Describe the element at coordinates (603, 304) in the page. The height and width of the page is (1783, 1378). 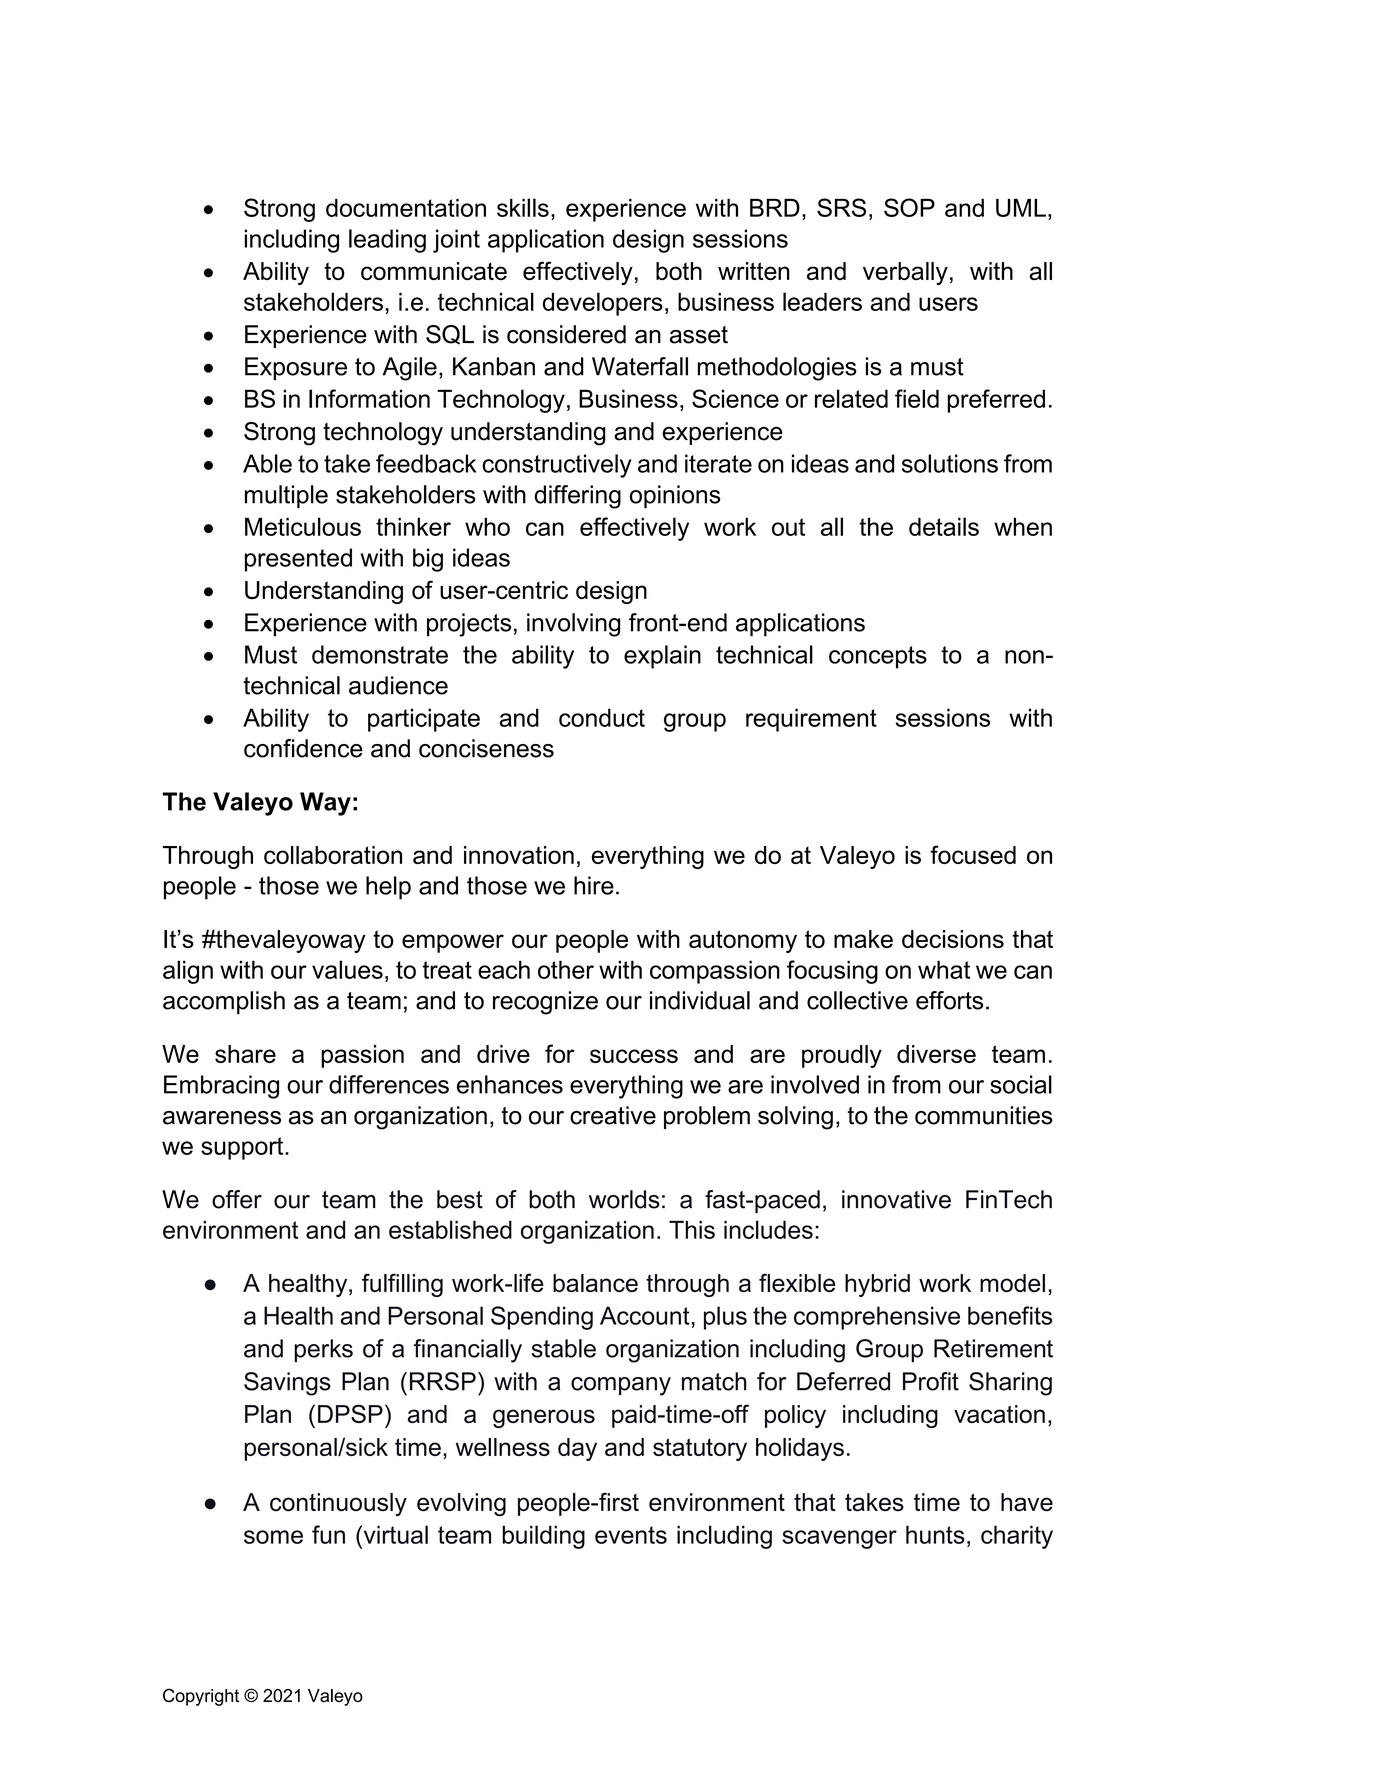
I see `developers` at that location.
